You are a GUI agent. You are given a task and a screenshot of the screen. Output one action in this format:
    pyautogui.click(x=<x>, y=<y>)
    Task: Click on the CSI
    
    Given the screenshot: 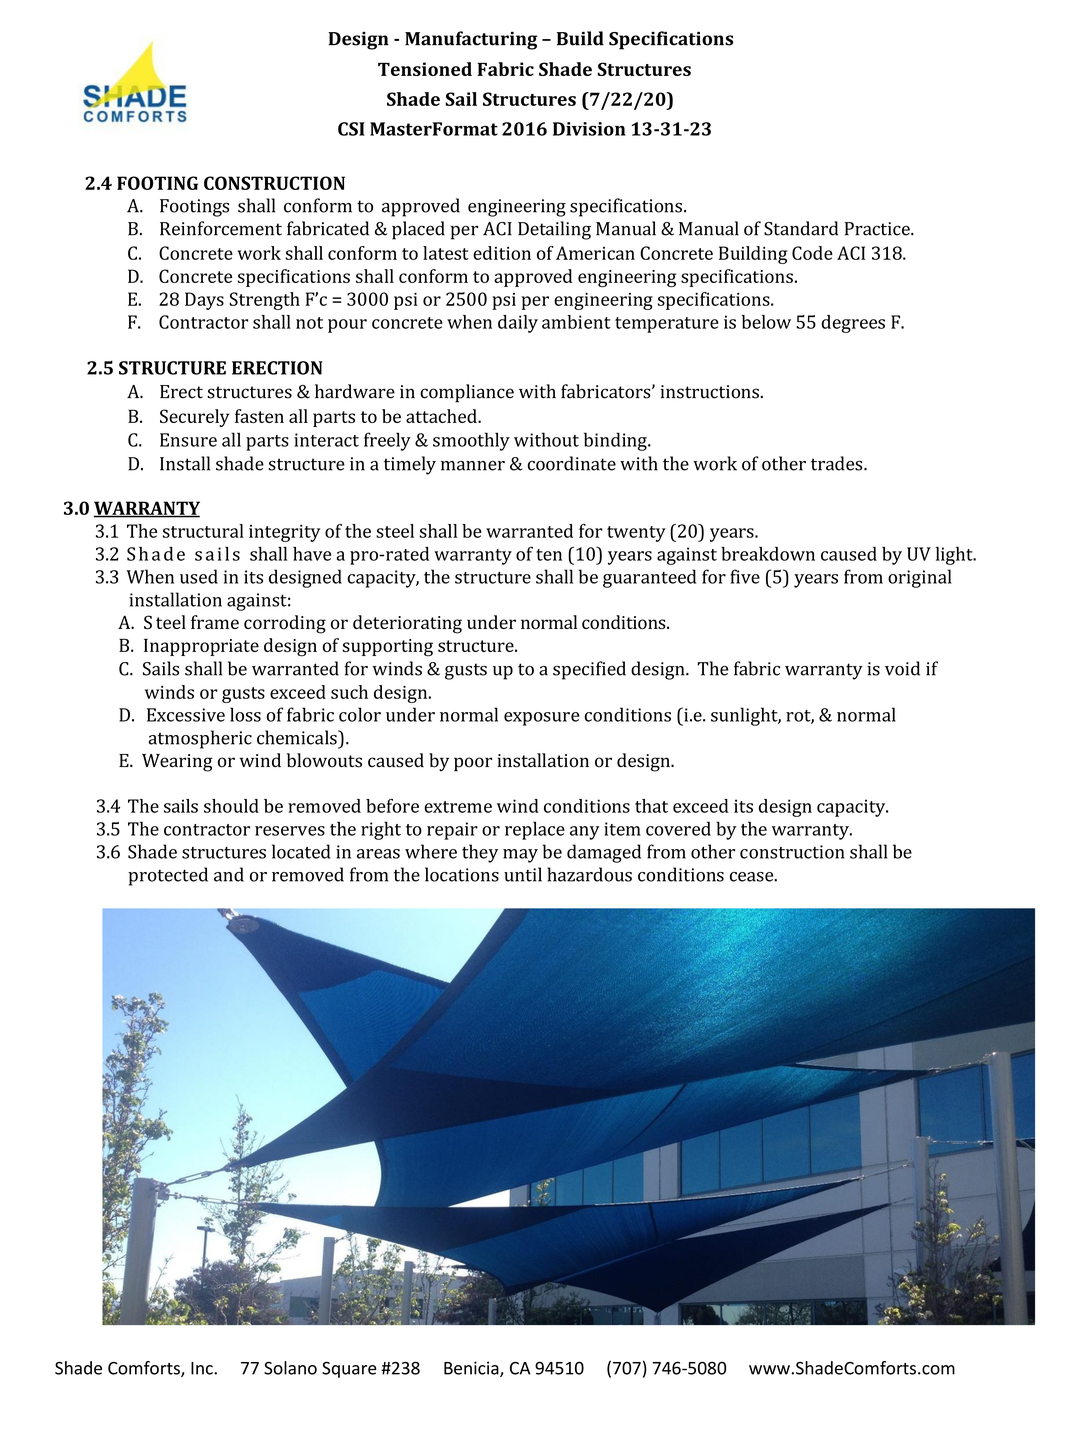 What is the action you would take?
    pyautogui.click(x=351, y=129)
